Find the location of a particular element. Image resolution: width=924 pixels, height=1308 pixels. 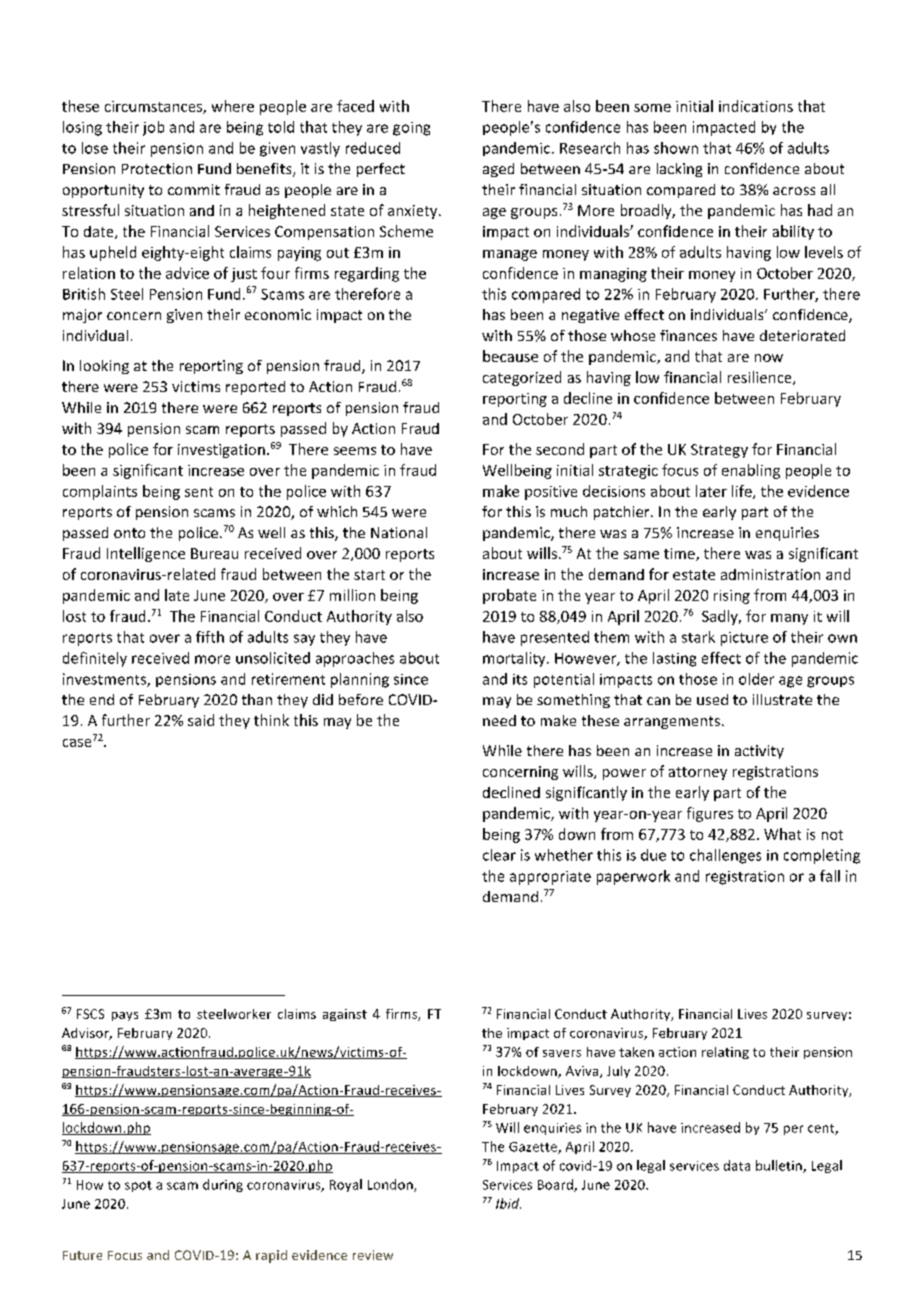

challenges is located at coordinates (725, 856).
